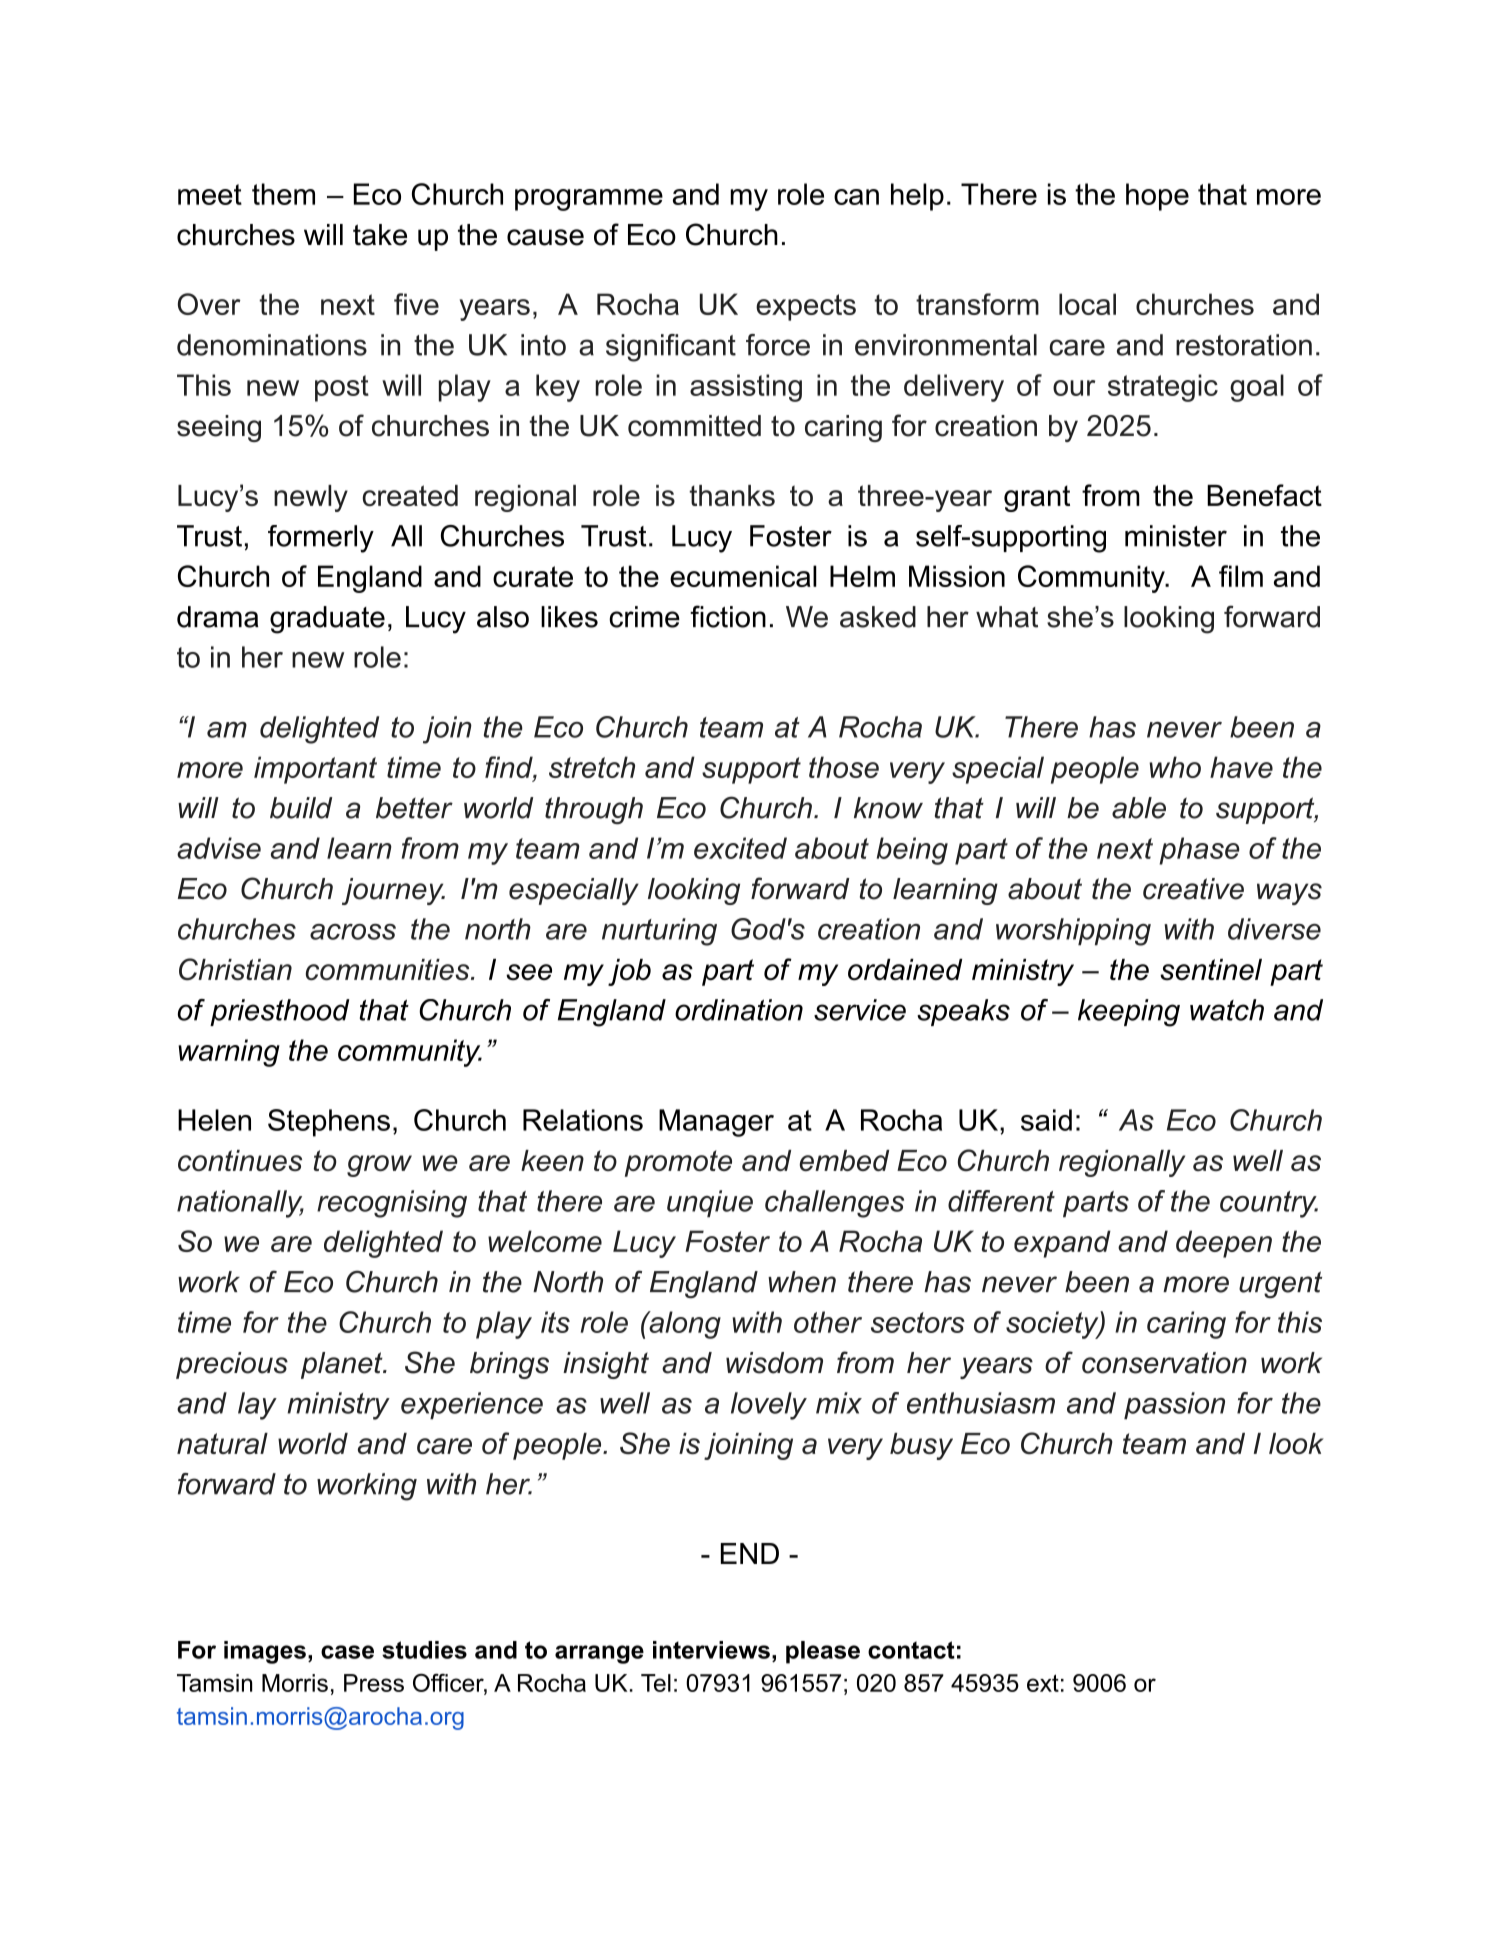  I want to click on country, so click(1269, 1204).
